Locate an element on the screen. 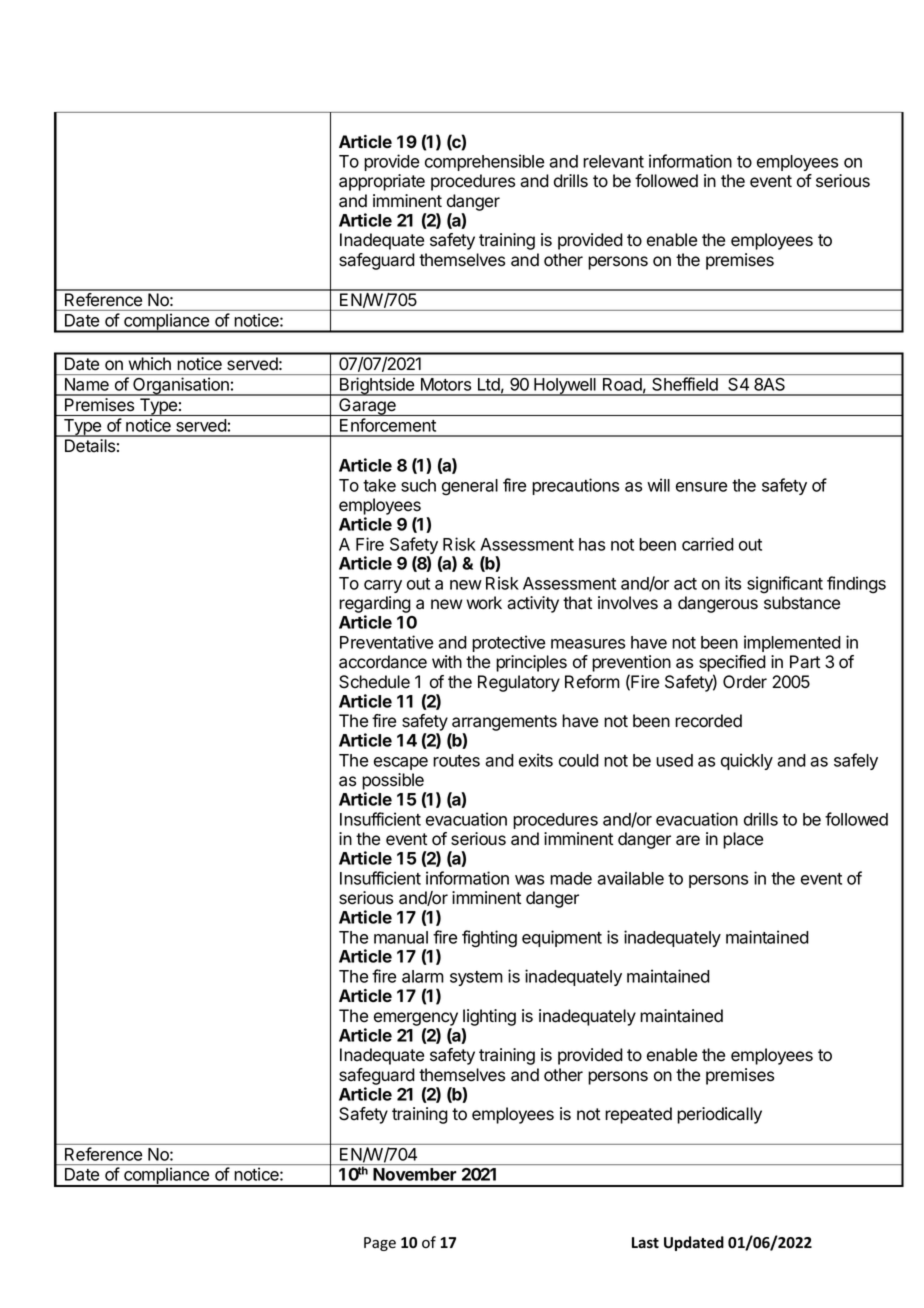  equipment is located at coordinates (562, 938).
